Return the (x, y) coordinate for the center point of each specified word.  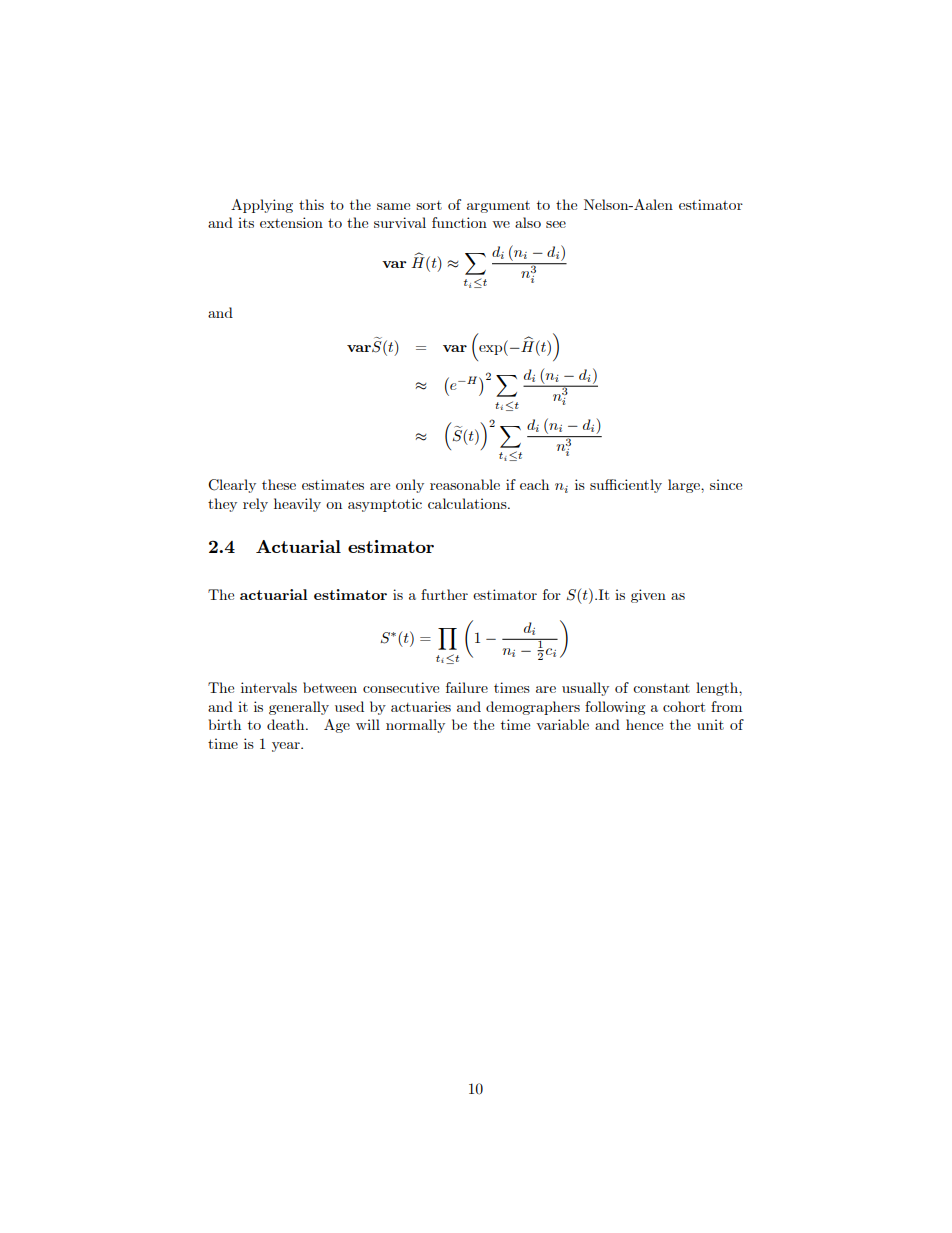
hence (644, 724)
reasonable (465, 484)
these (279, 484)
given (648, 596)
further (444, 594)
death (287, 724)
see (556, 224)
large (685, 486)
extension (291, 222)
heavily (297, 505)
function (459, 222)
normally (415, 726)
